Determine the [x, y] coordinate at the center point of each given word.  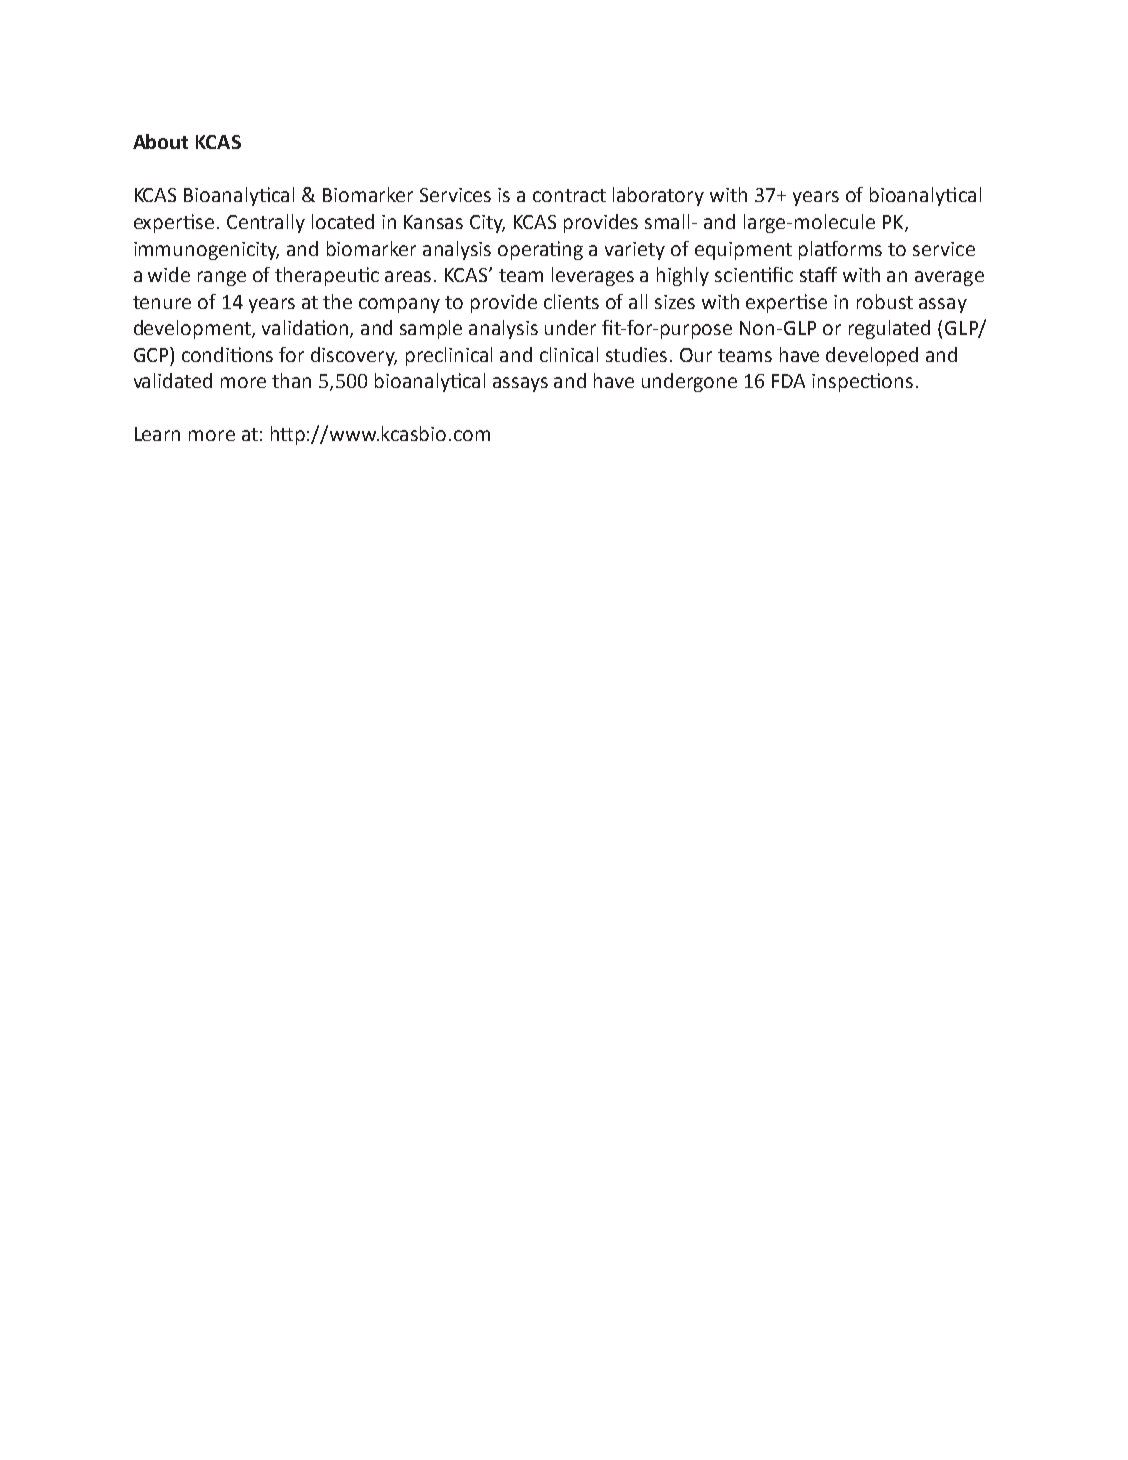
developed [872, 356]
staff [818, 274]
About [160, 141]
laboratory [658, 196]
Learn [157, 434]
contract [569, 195]
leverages [593, 276]
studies [638, 354]
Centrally [266, 223]
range [222, 278]
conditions [227, 354]
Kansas [433, 222]
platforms [840, 250]
